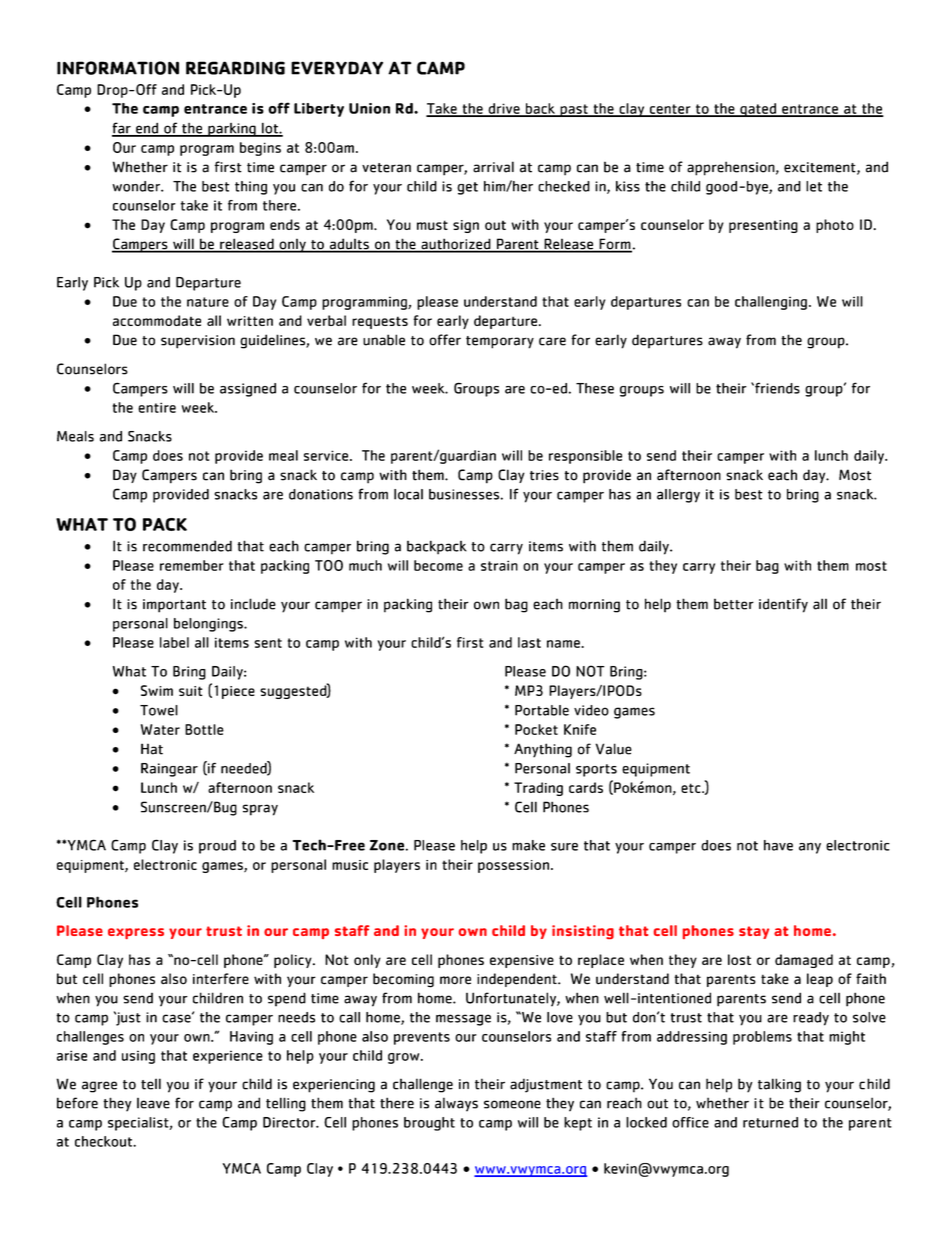 The width and height of the image is (952, 1233). I want to click on etc, so click(692, 788).
